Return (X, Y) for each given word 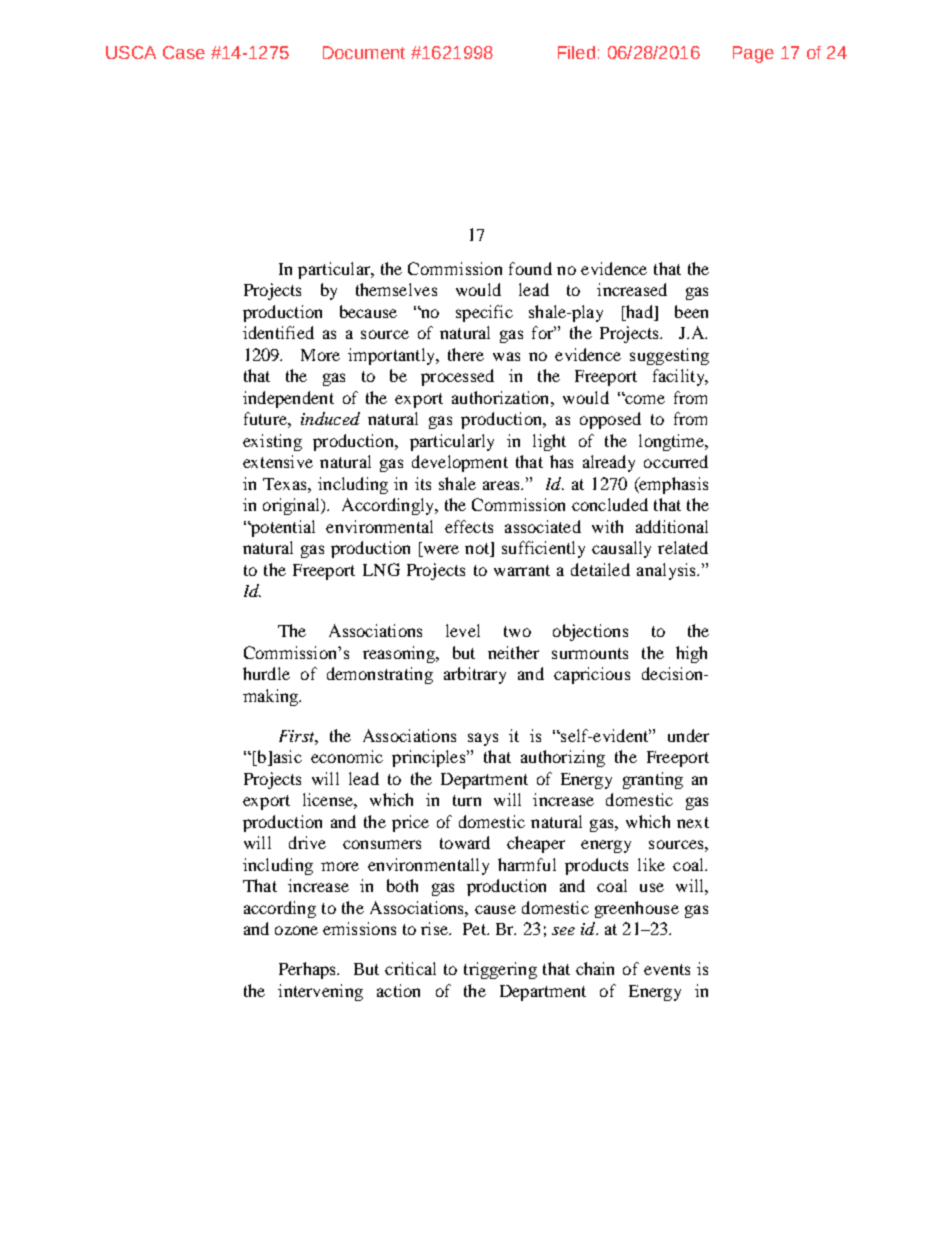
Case (184, 52)
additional (672, 526)
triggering (500, 970)
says (483, 739)
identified (278, 332)
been (691, 311)
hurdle (266, 673)
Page (753, 54)
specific (484, 313)
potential (282, 528)
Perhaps (308, 970)
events (667, 969)
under (688, 735)
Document (364, 52)
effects (469, 526)
